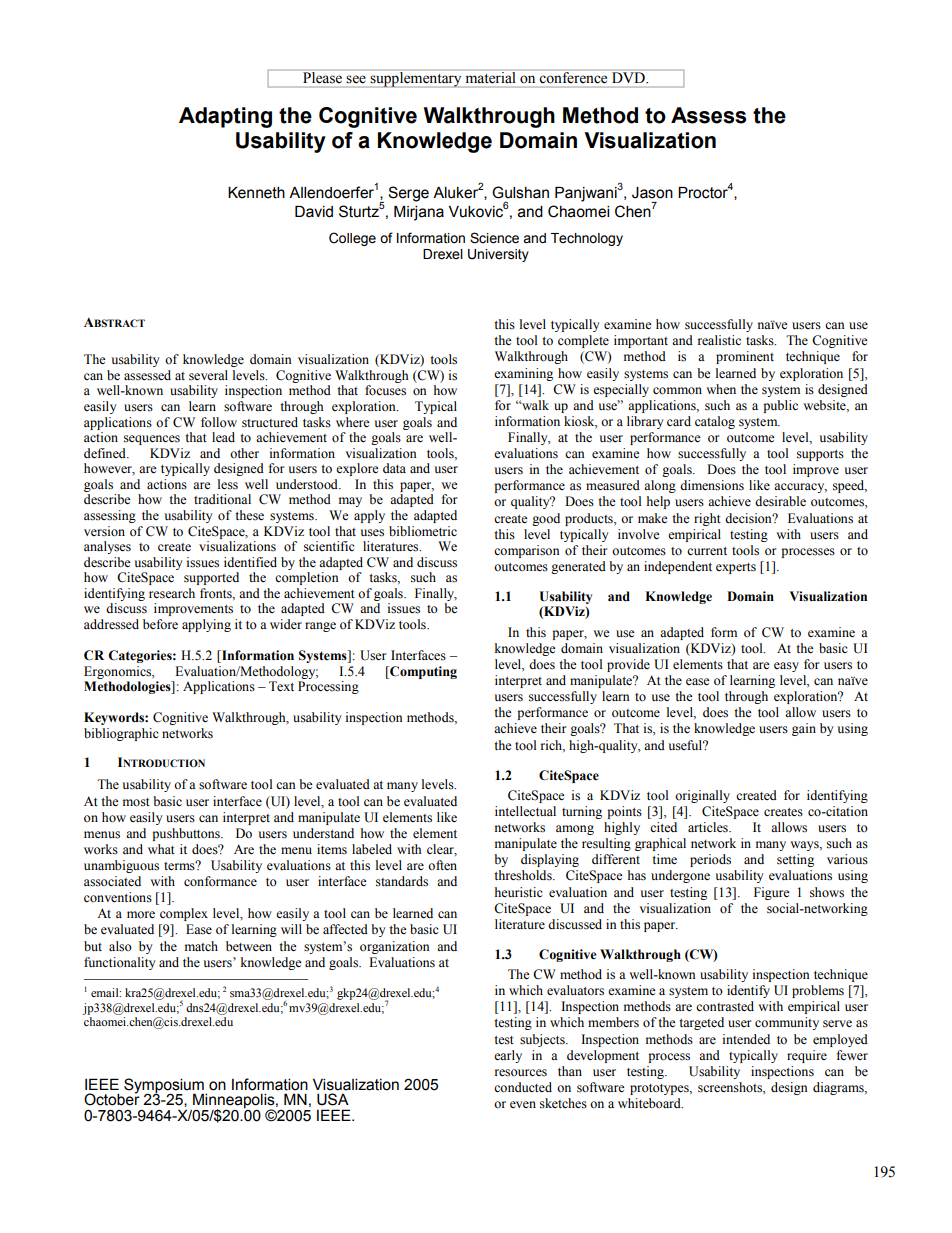  What do you see at coordinates (225, 117) in the screenshot?
I see `Adapting` at bounding box center [225, 117].
